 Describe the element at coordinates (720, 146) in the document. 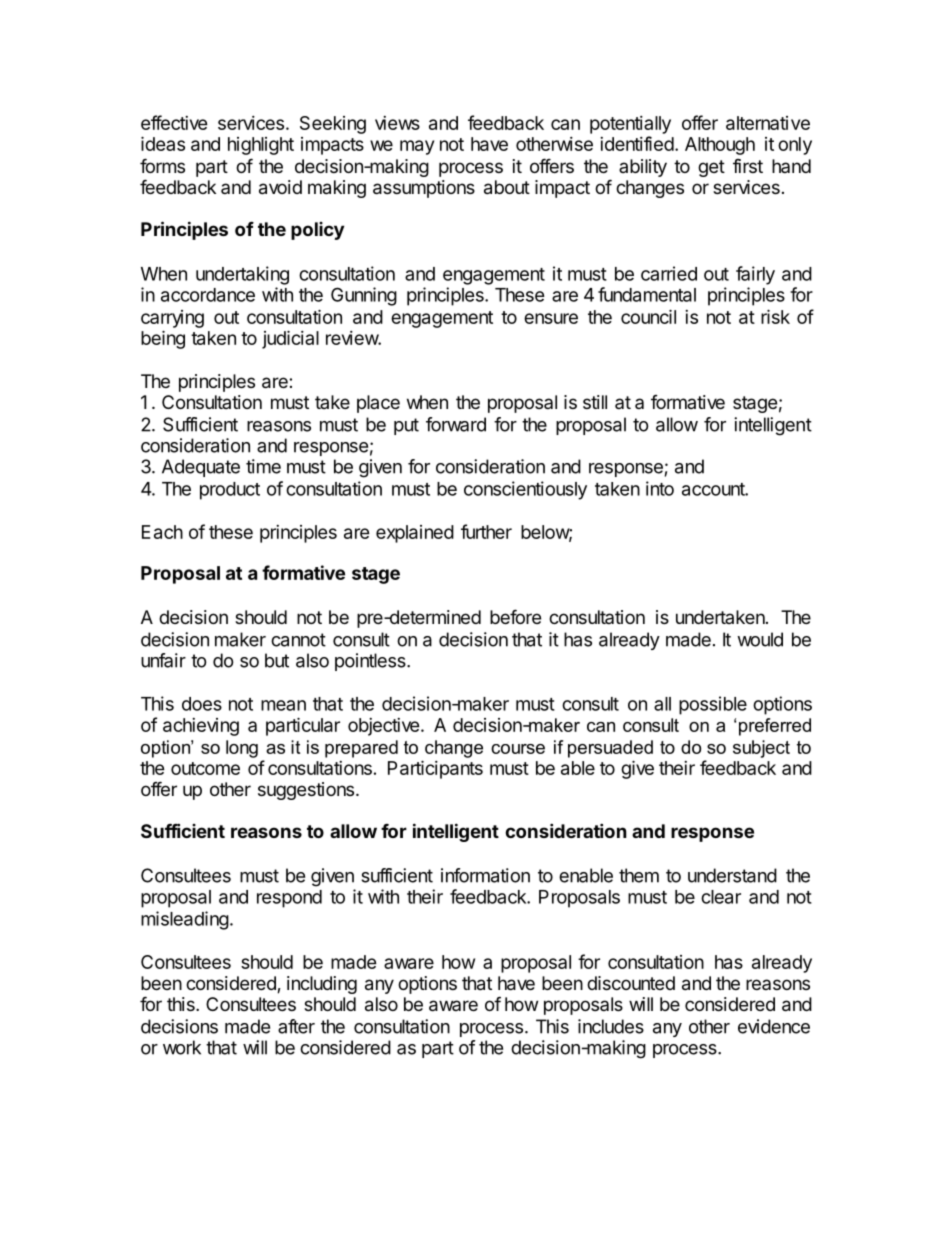

I see `Although` at that location.
